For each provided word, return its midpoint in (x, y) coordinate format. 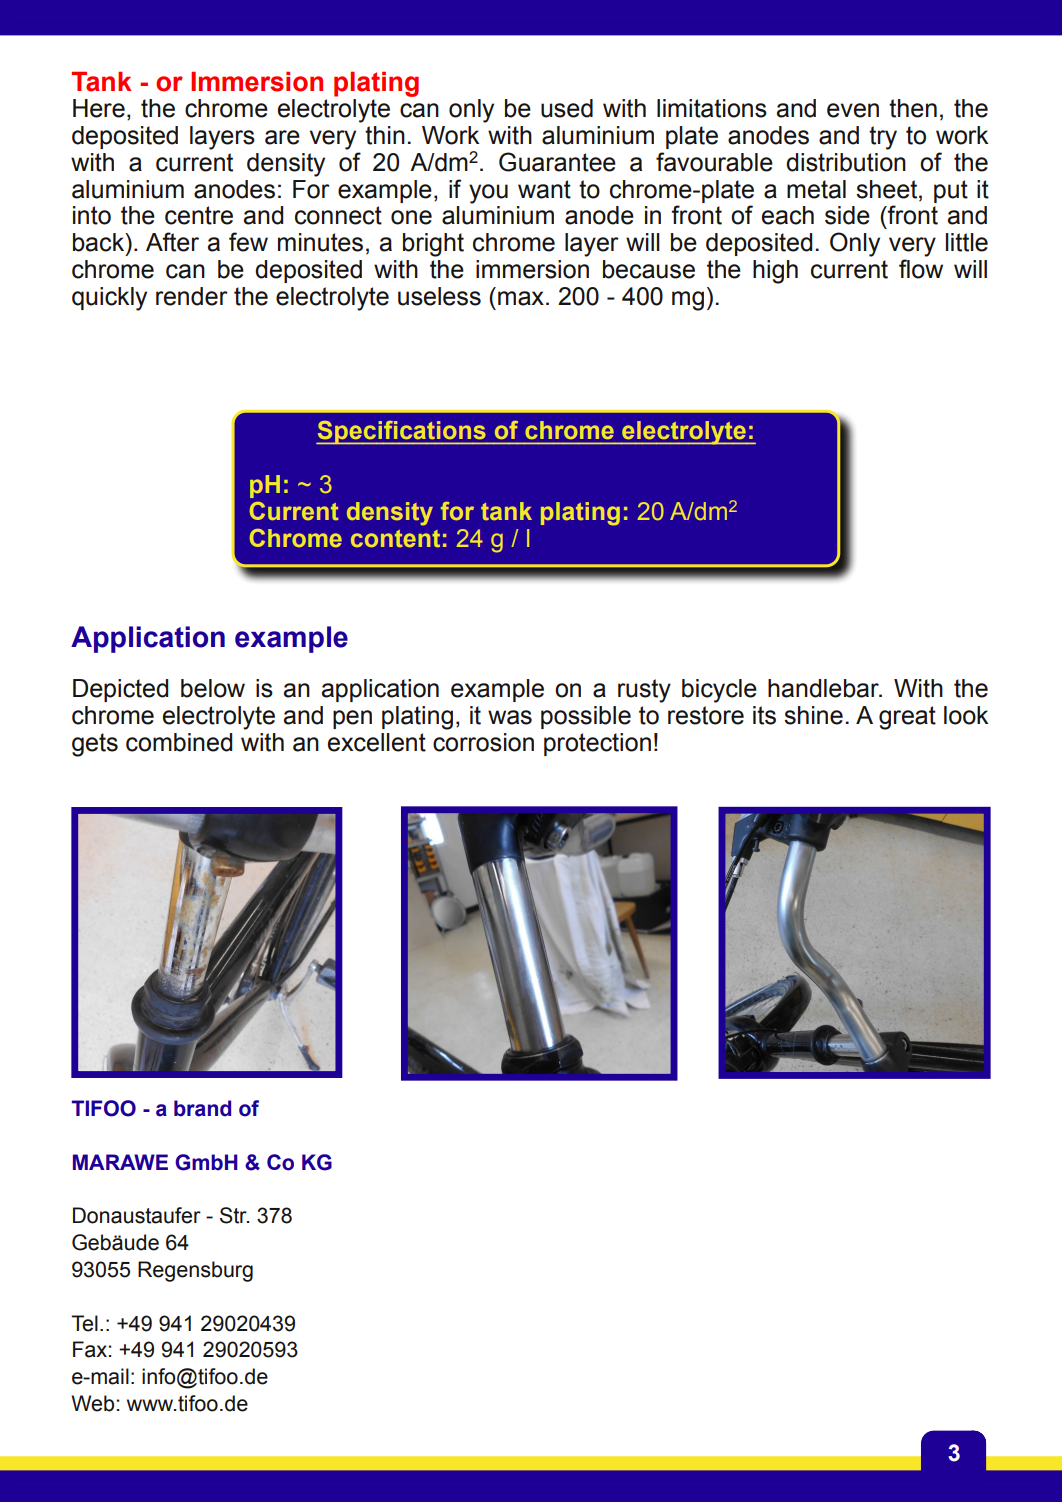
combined (179, 742)
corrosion (483, 742)
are (282, 137)
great (907, 718)
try (883, 138)
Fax (90, 1349)
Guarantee (557, 162)
